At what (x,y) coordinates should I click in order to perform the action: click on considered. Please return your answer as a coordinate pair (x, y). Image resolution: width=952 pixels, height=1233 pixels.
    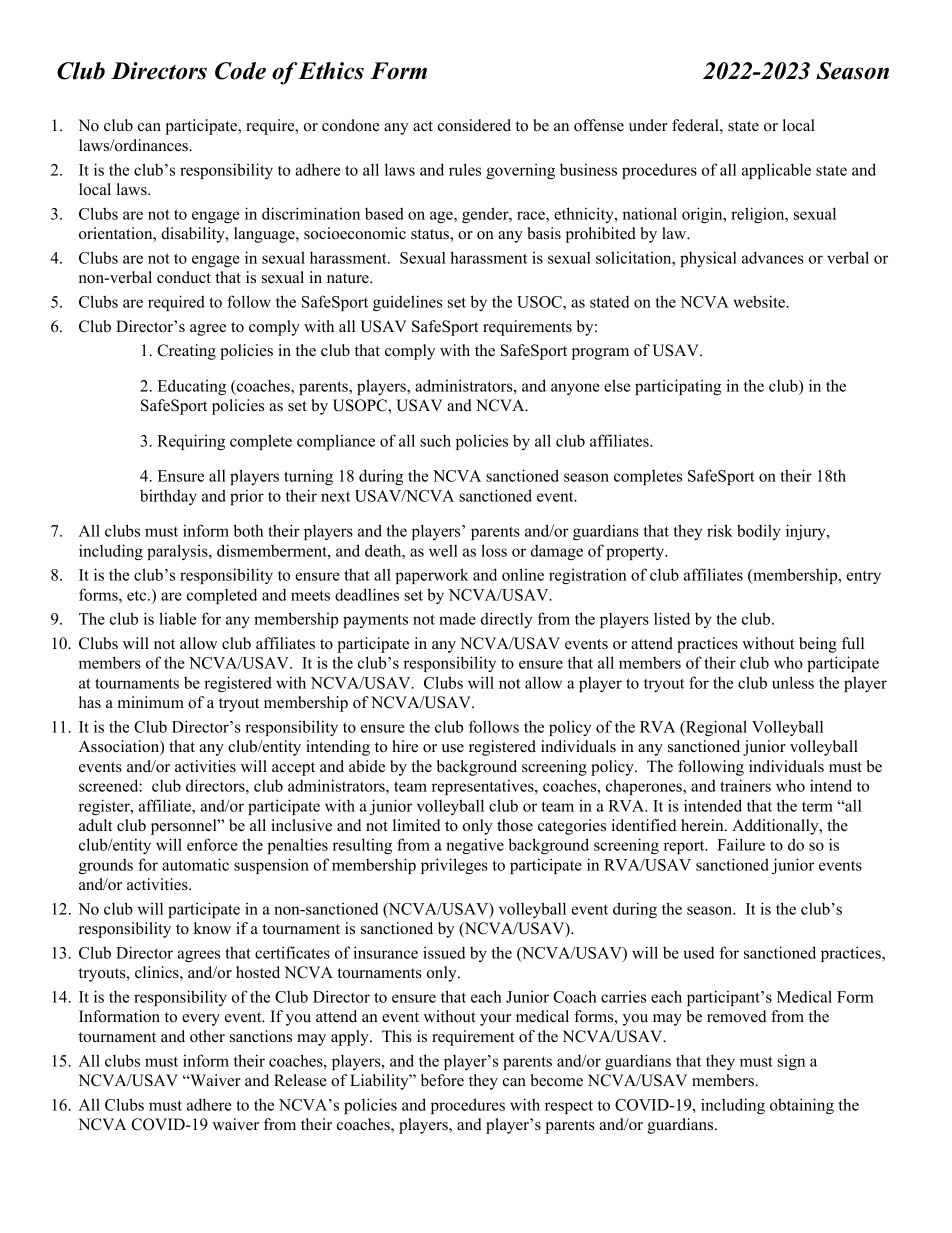
    Looking at the image, I should click on (474, 125).
